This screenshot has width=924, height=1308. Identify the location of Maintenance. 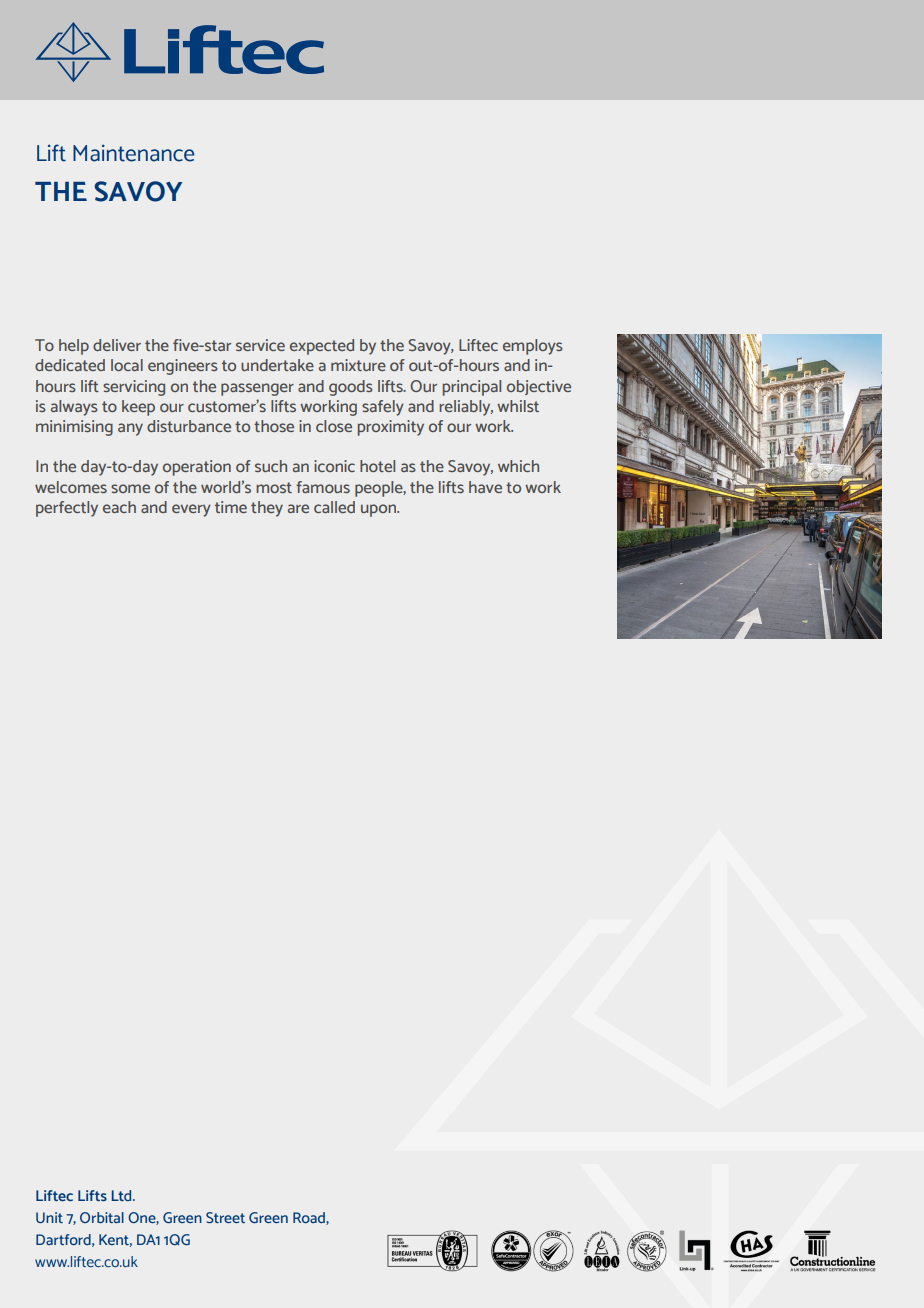
(134, 153).
